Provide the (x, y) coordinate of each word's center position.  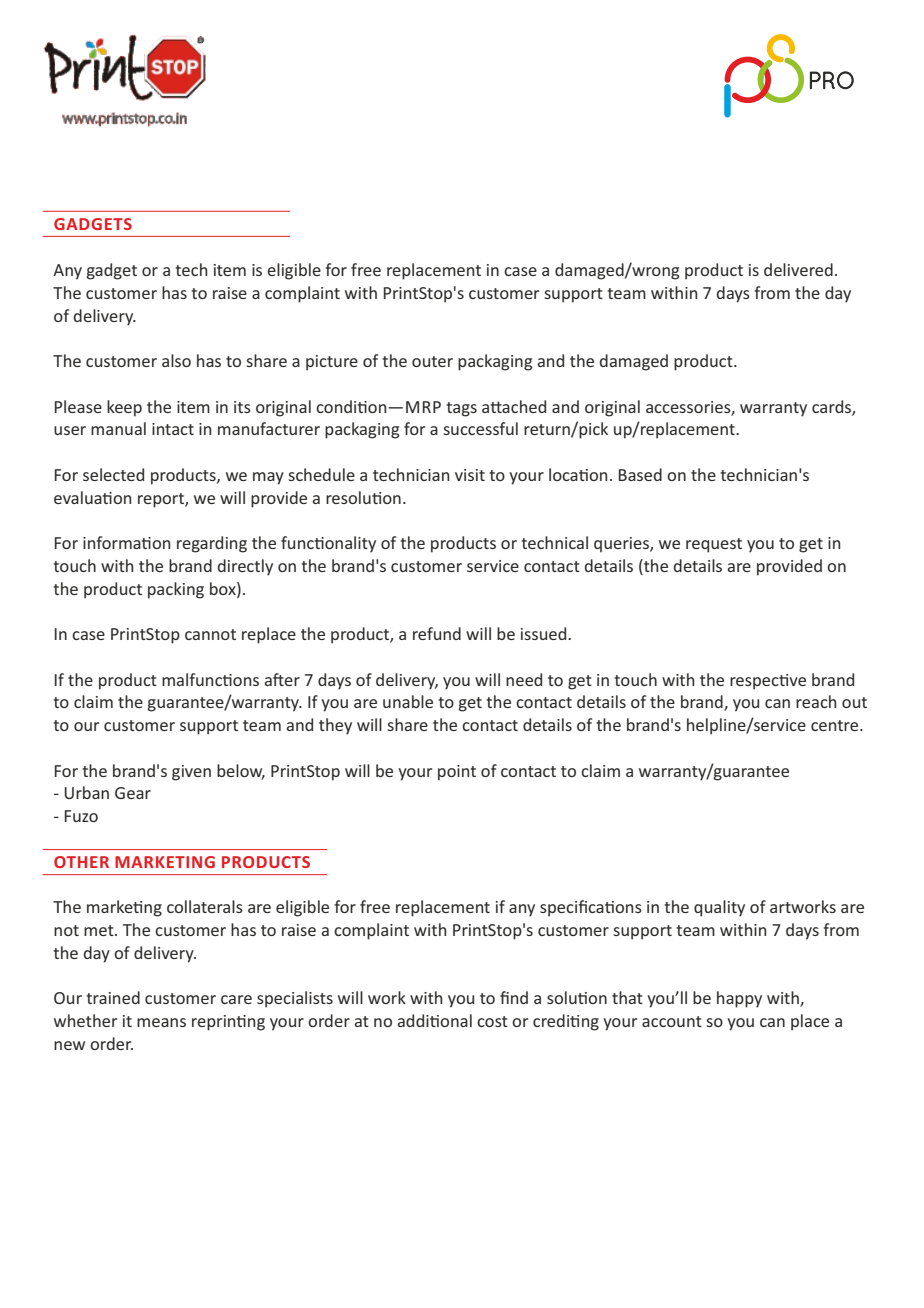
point (457, 773)
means (161, 1022)
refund (437, 633)
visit (470, 475)
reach (816, 701)
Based (640, 474)
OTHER (81, 862)
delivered (798, 269)
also (176, 360)
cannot (210, 634)
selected (113, 474)
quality (719, 908)
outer (432, 361)
